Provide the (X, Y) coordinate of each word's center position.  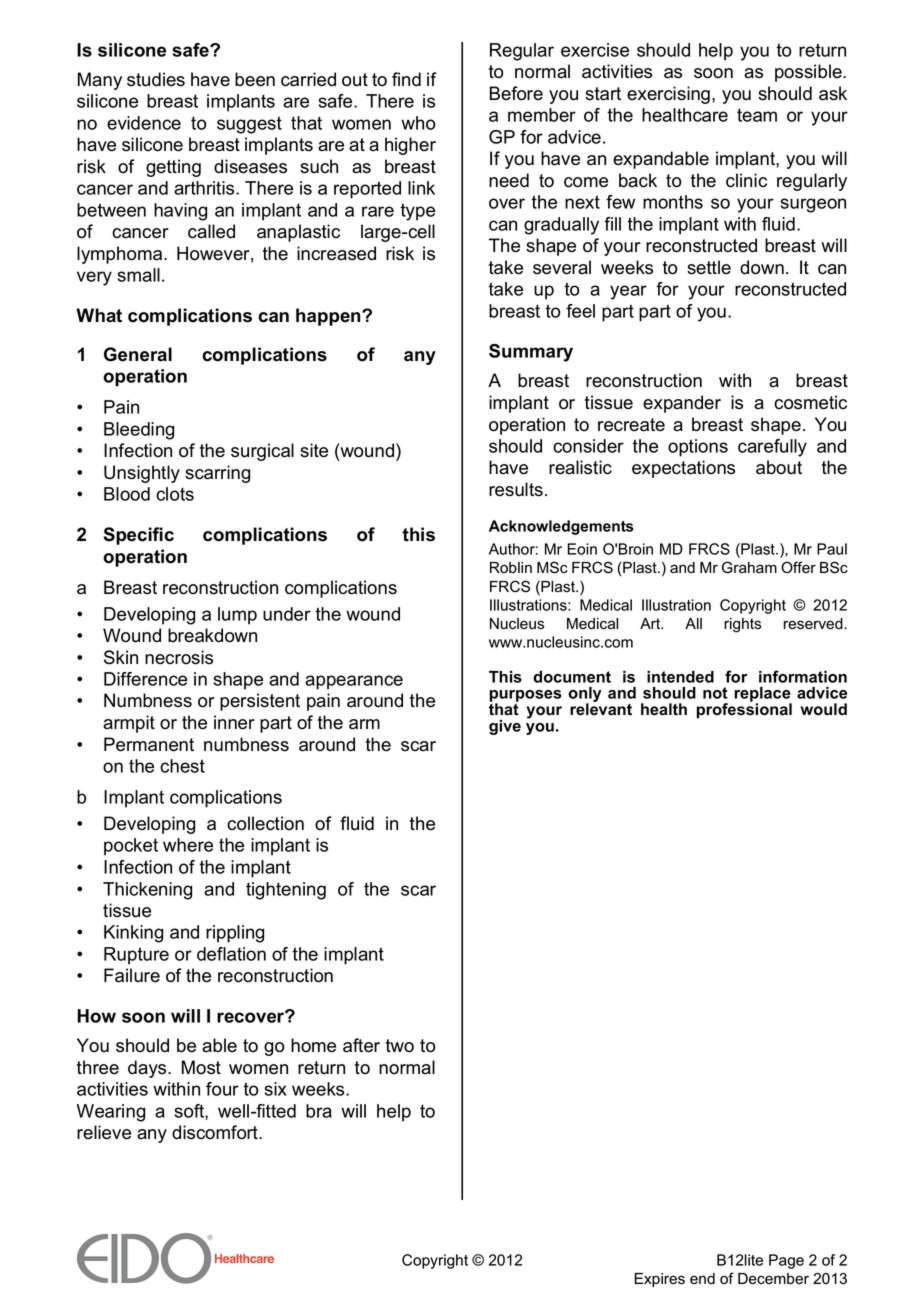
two (400, 1046)
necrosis (179, 657)
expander (682, 404)
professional (744, 710)
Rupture (136, 956)
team (757, 115)
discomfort (216, 1132)
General (138, 354)
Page (786, 1261)
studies (156, 79)
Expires (660, 1280)
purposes (525, 697)
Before (516, 93)
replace (763, 696)
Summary (531, 353)
